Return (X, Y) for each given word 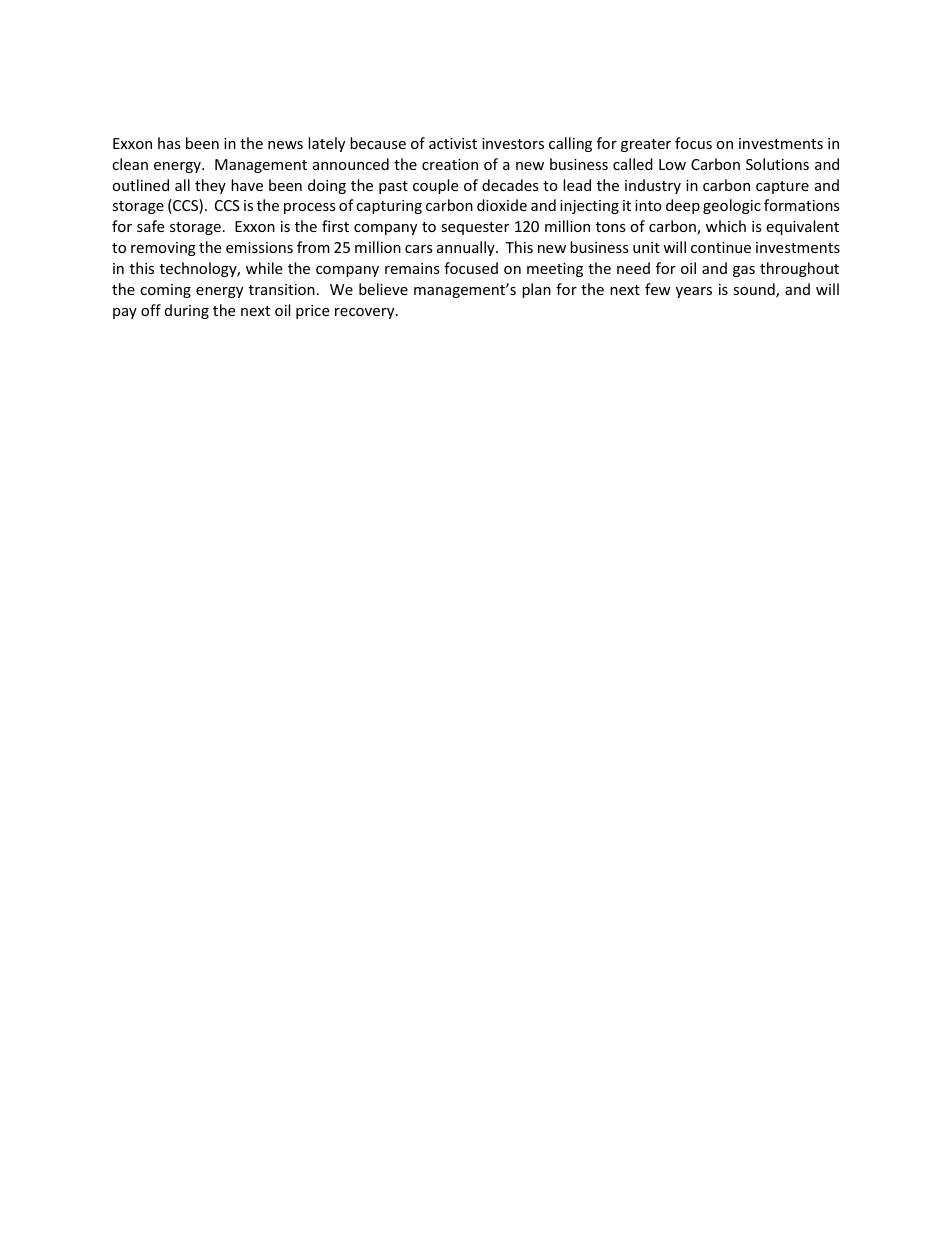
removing (163, 249)
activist (453, 143)
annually (467, 248)
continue (721, 247)
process (310, 208)
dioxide (502, 205)
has (169, 143)
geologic (732, 206)
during (187, 311)
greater (646, 145)
